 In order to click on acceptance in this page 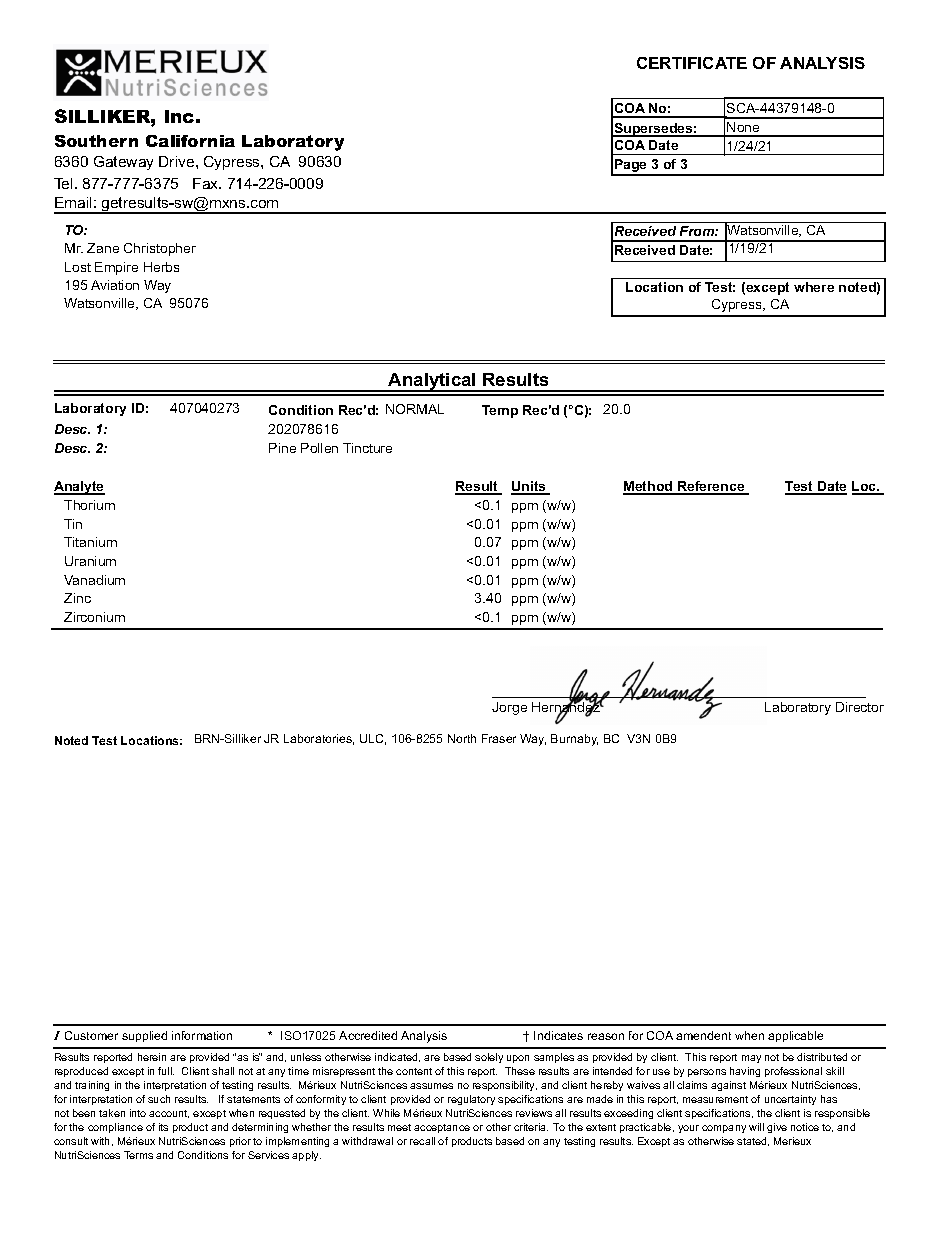, I will do `click(442, 1128)`.
